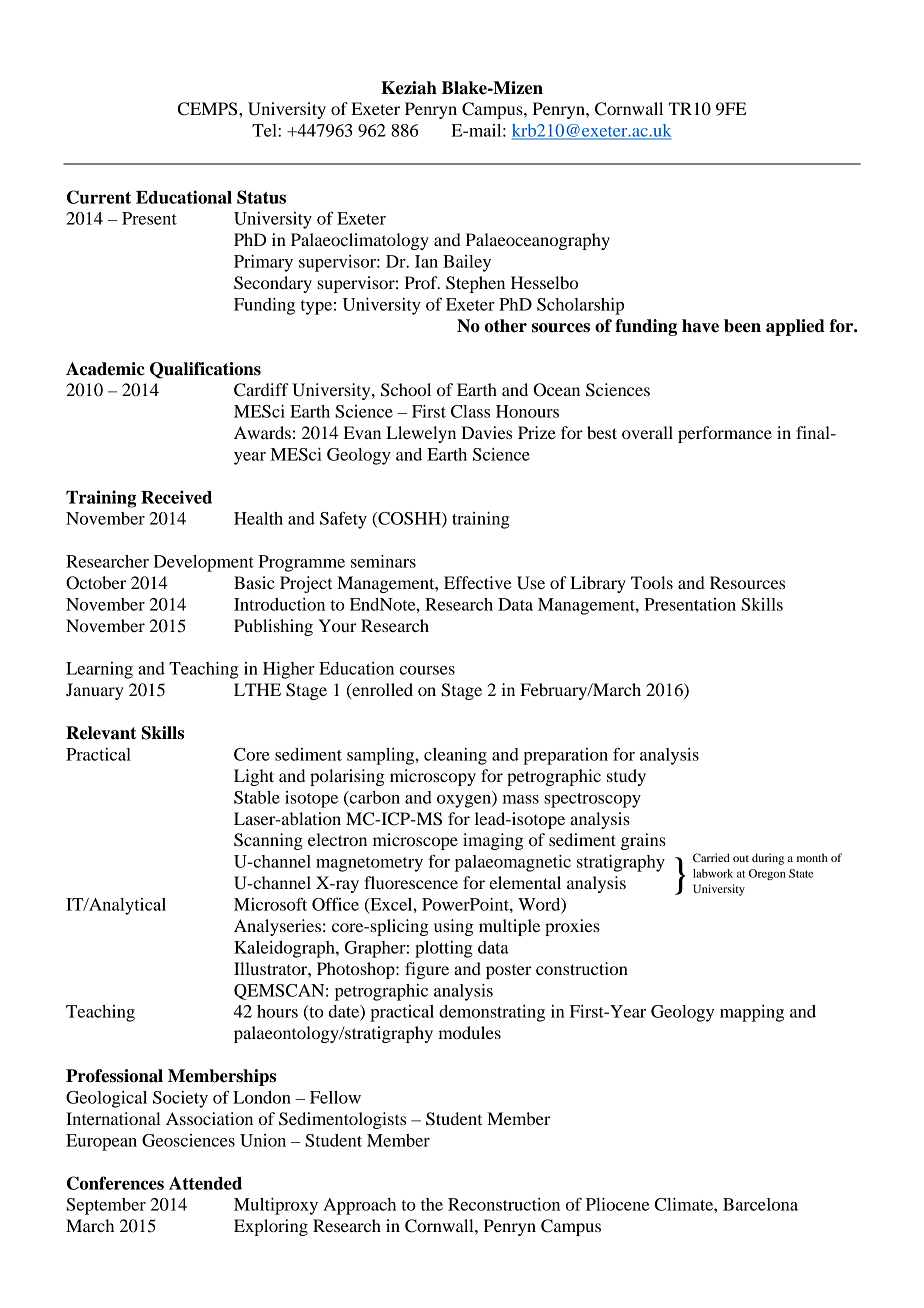  Describe the element at coordinates (205, 1183) in the document. I see `Attended` at that location.
